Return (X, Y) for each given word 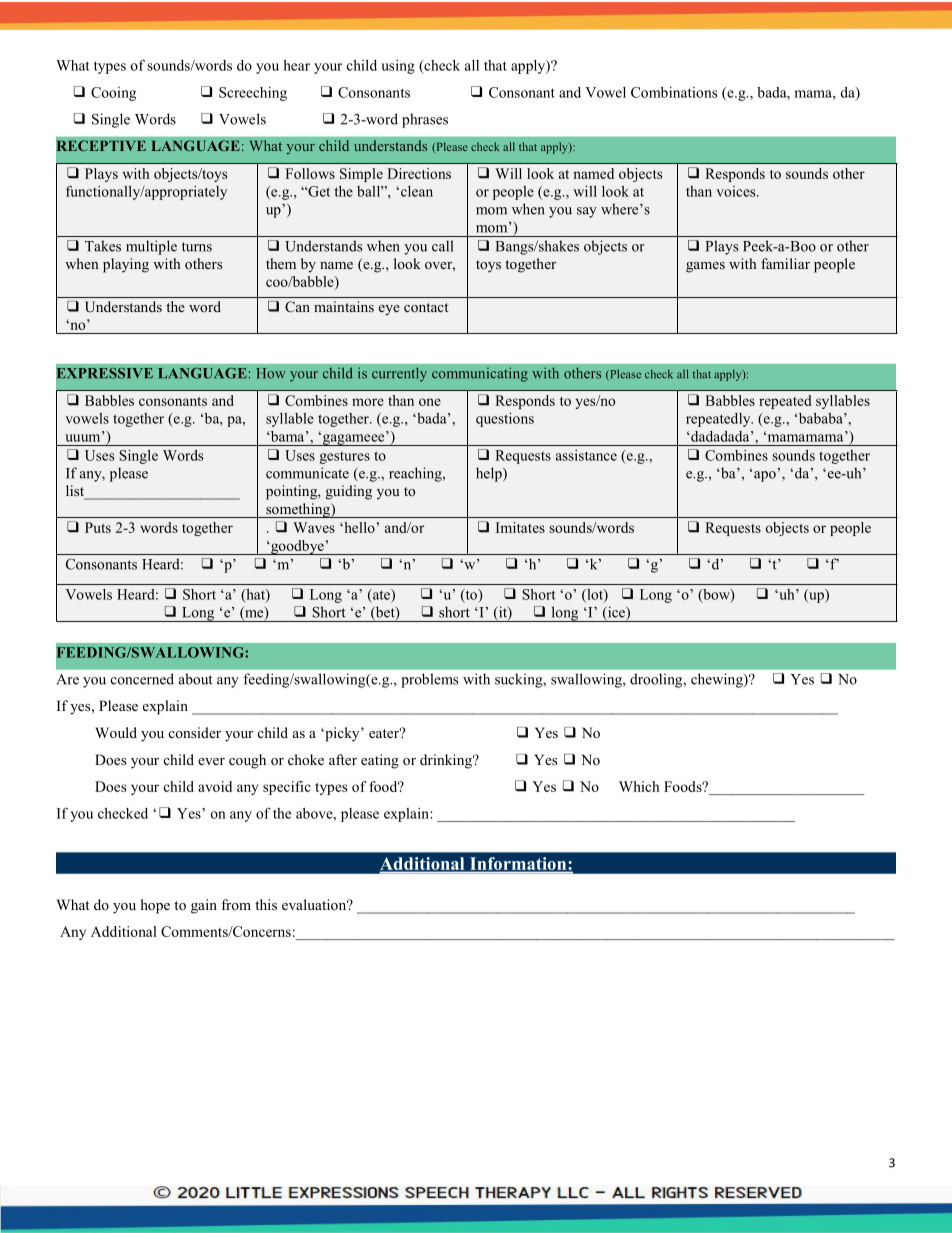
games (705, 267)
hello (358, 527)
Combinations (674, 92)
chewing (718, 680)
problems (429, 680)
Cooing (113, 94)
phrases (425, 120)
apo (765, 476)
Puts (98, 527)
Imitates (520, 527)
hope (155, 906)
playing (126, 265)
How (271, 373)
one (430, 402)
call (442, 246)
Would (116, 732)
